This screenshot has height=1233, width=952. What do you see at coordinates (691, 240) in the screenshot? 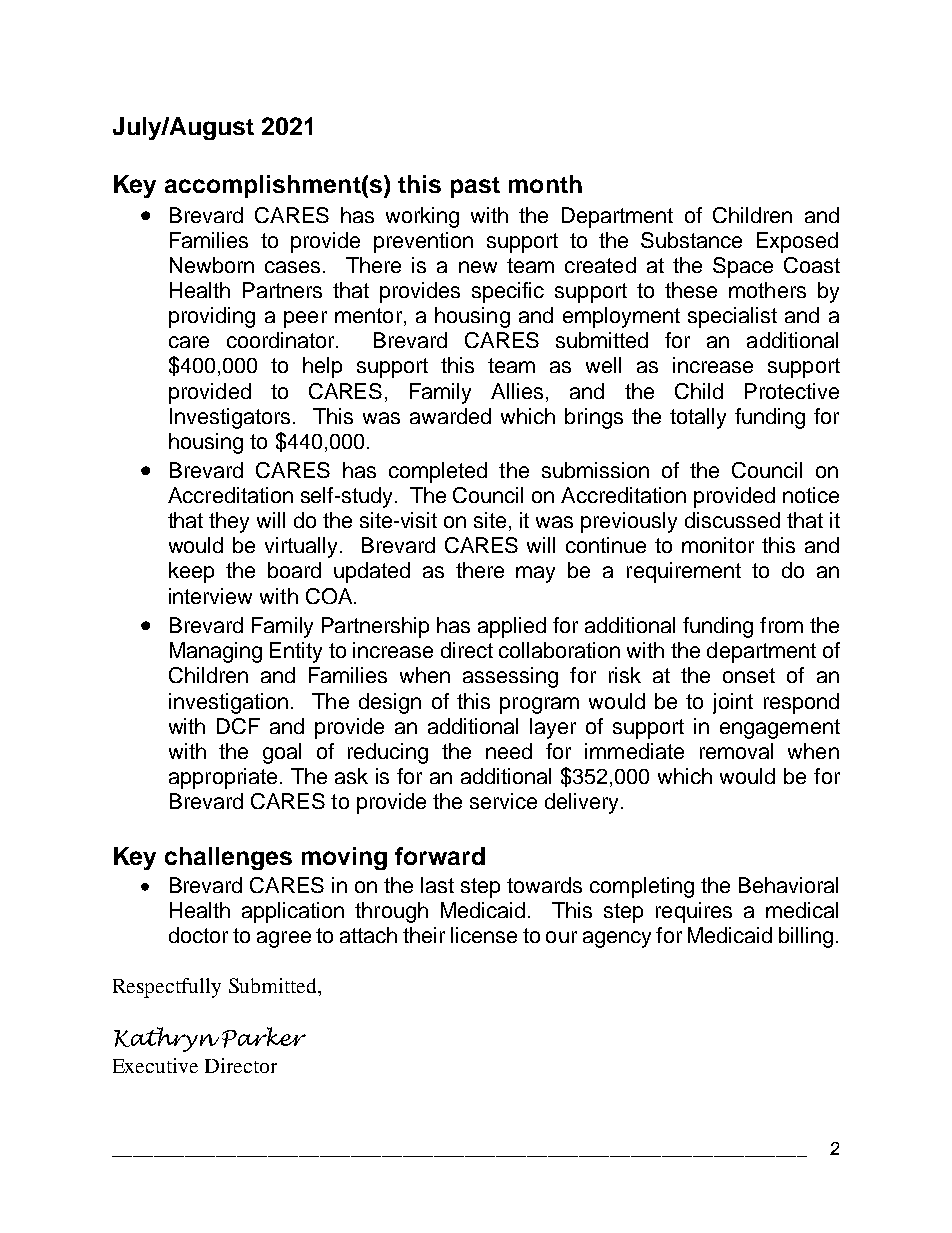
I see `Substance` at bounding box center [691, 240].
